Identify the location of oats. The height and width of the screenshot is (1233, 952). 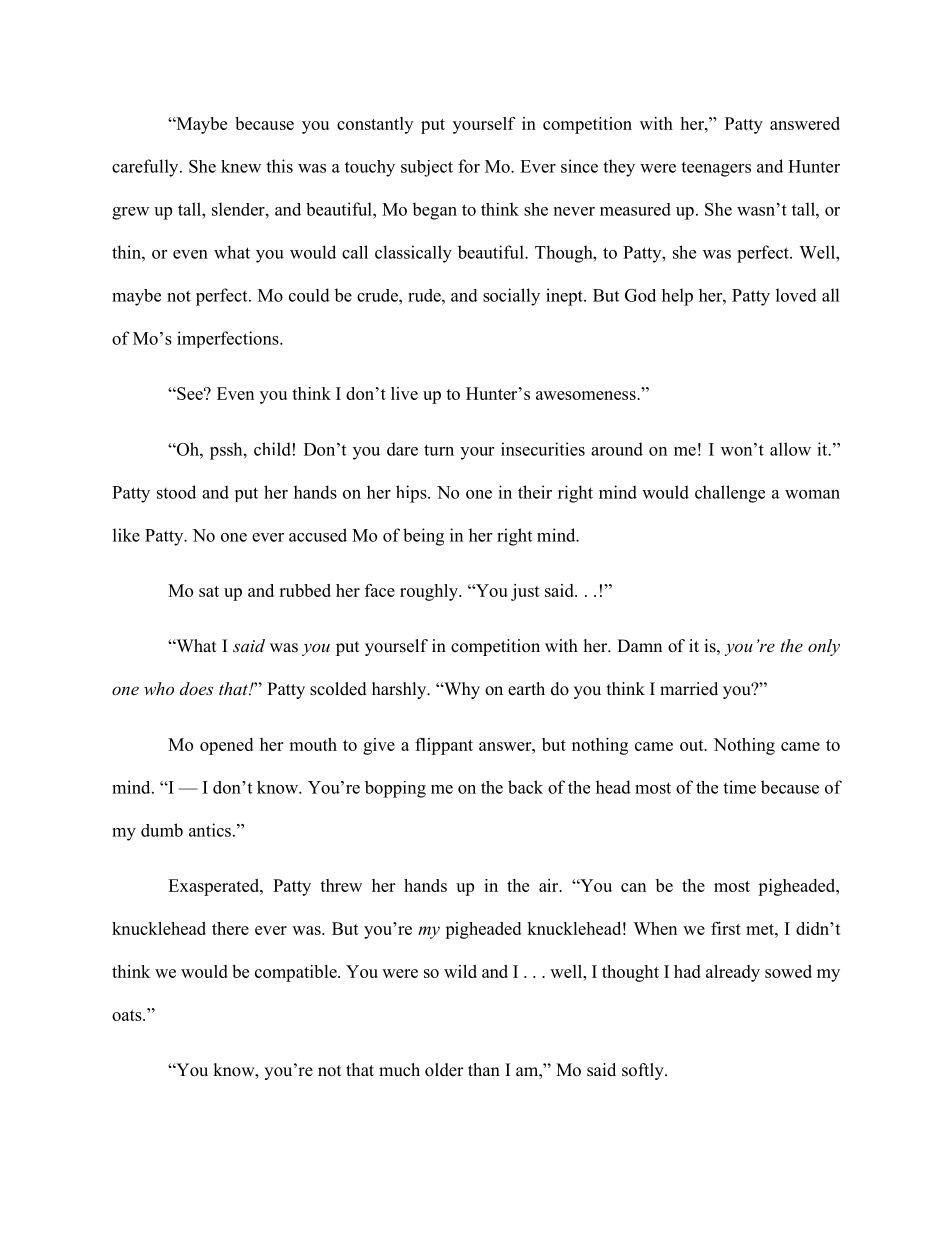
(128, 1015).
